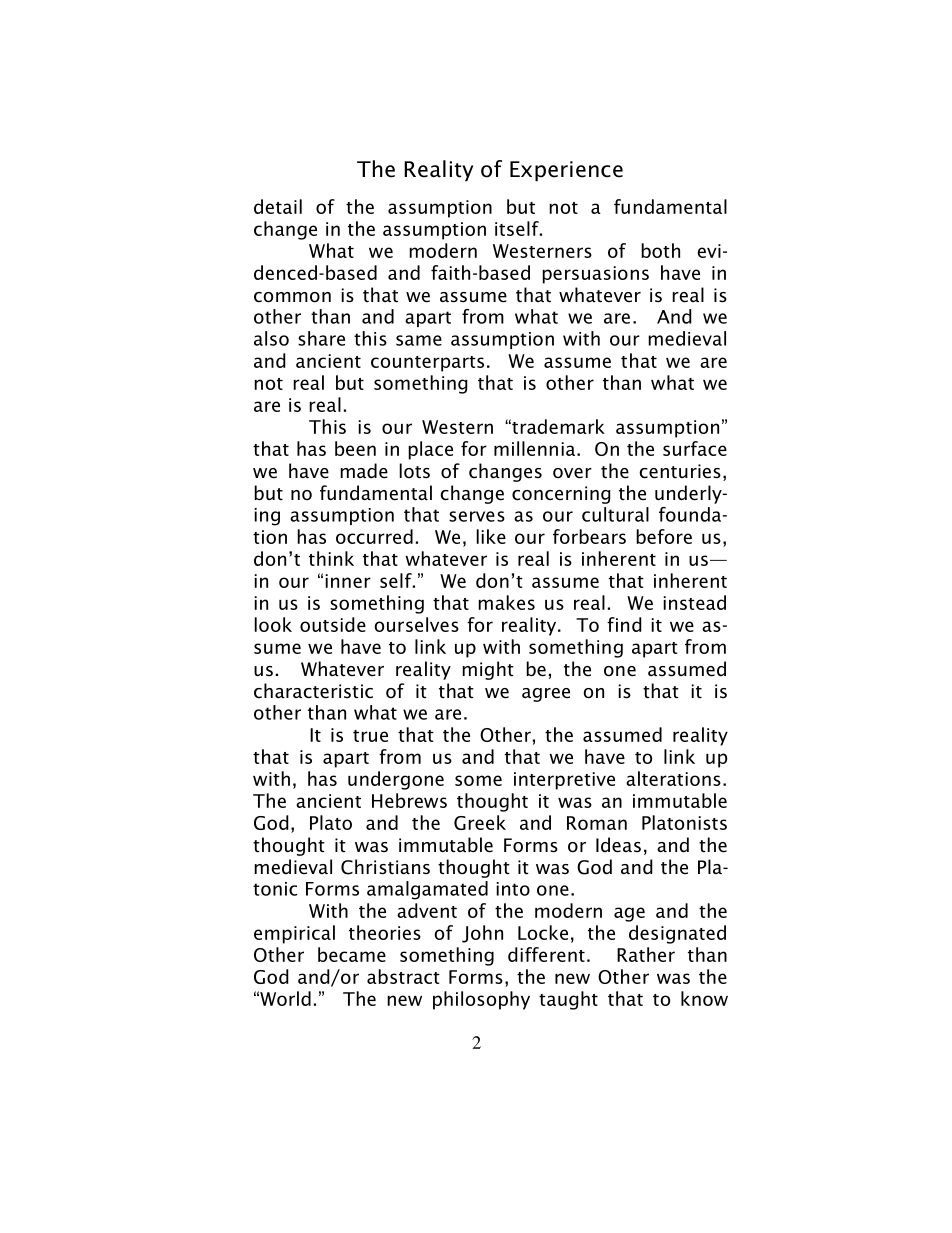  Describe the element at coordinates (624, 624) in the screenshot. I see `find` at that location.
